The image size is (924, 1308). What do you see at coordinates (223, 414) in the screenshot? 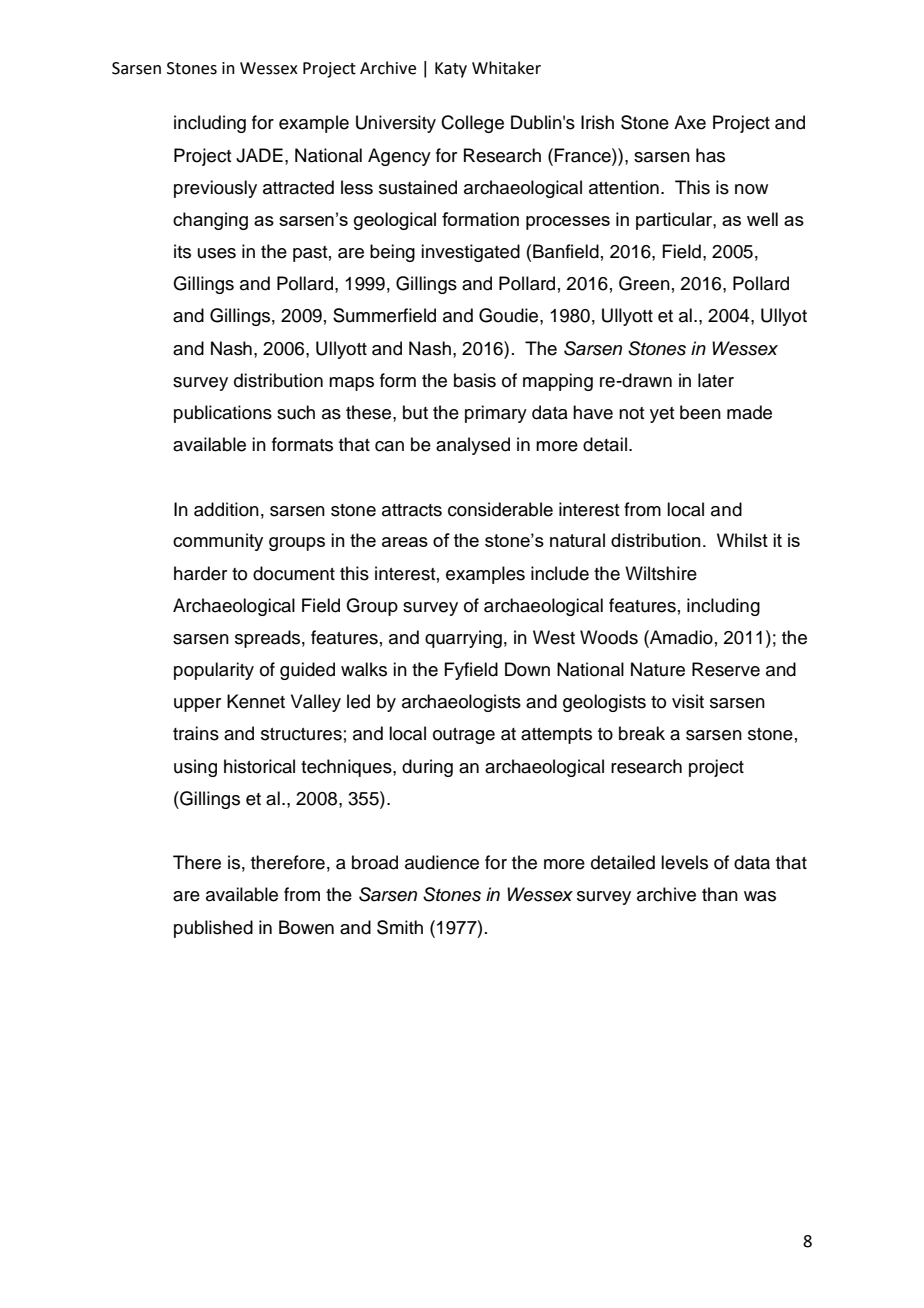
I see `publications` at bounding box center [223, 414].
